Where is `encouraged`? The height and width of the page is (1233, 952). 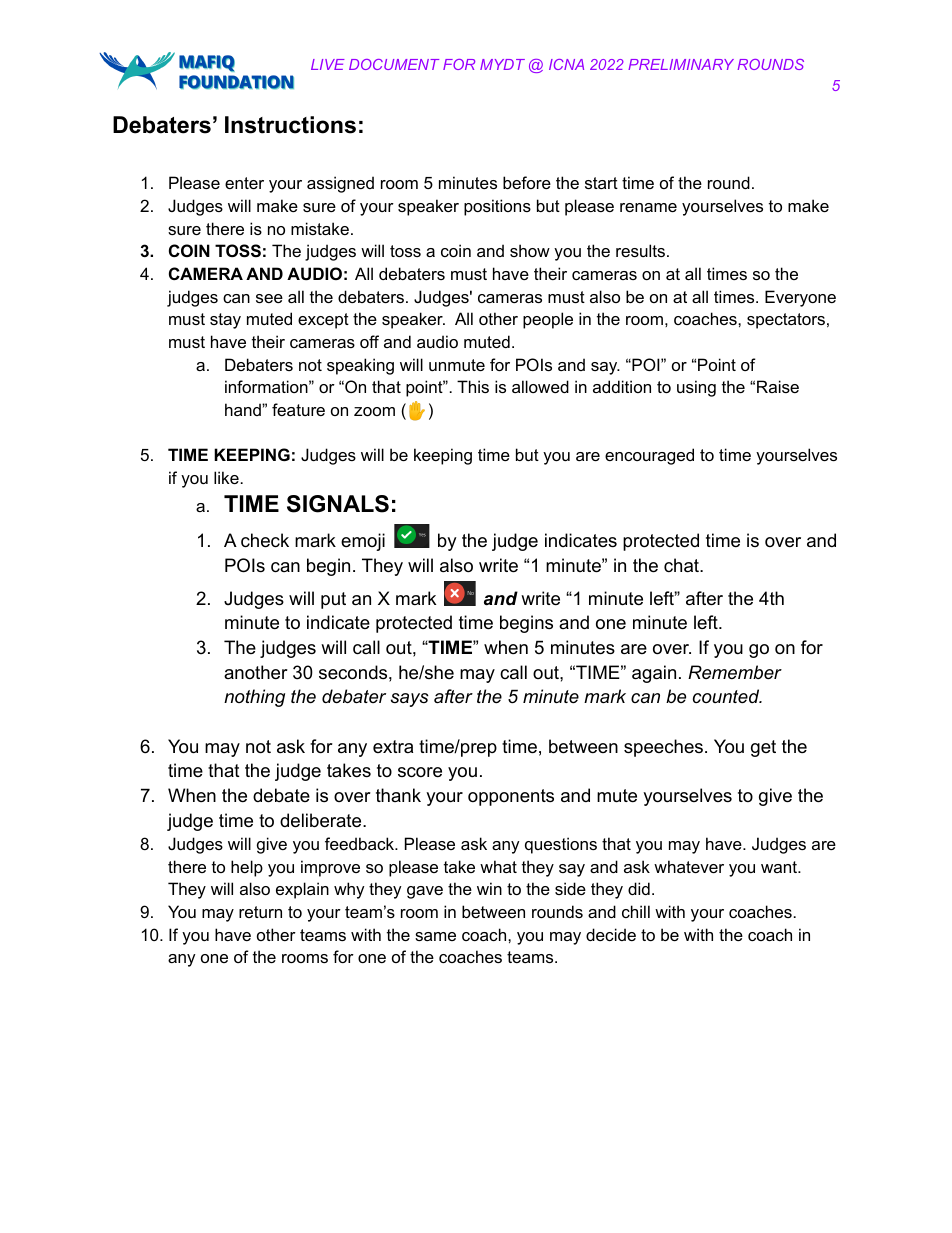
encouraged is located at coordinates (649, 456).
